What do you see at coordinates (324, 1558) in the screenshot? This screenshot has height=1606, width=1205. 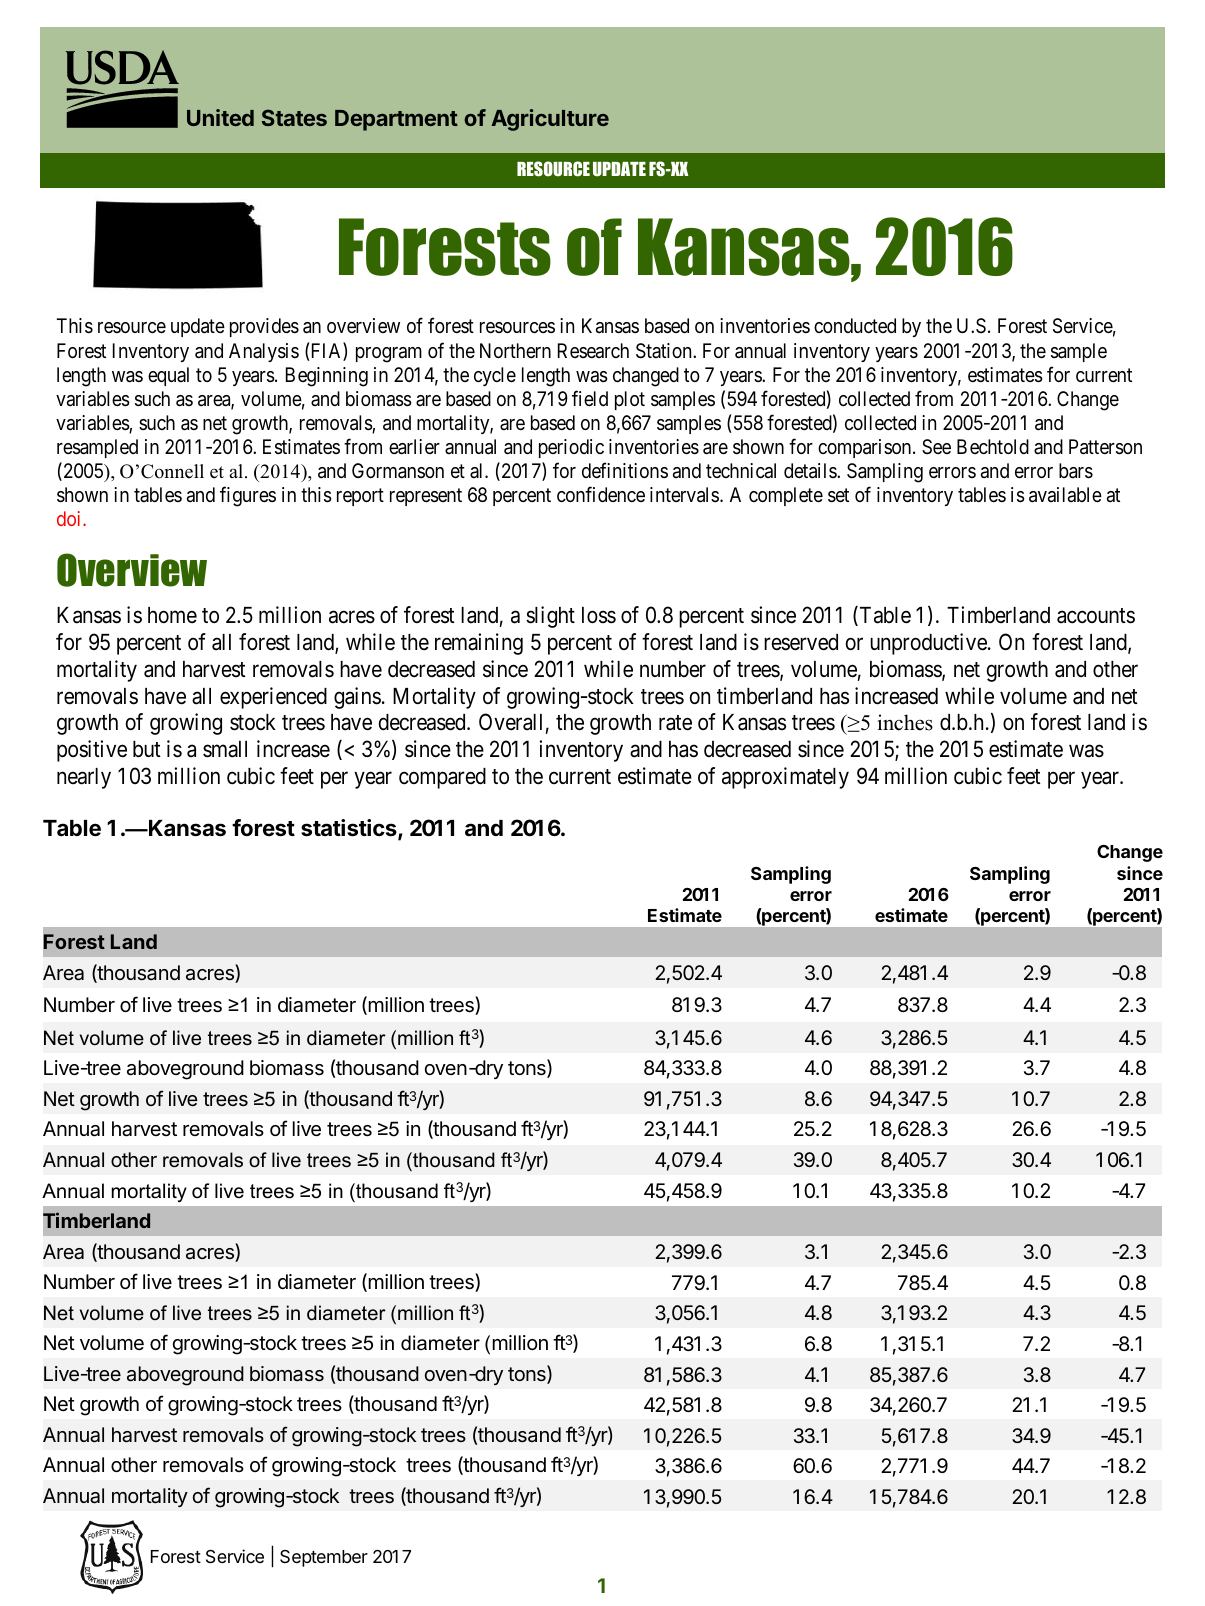 I see `September` at bounding box center [324, 1558].
